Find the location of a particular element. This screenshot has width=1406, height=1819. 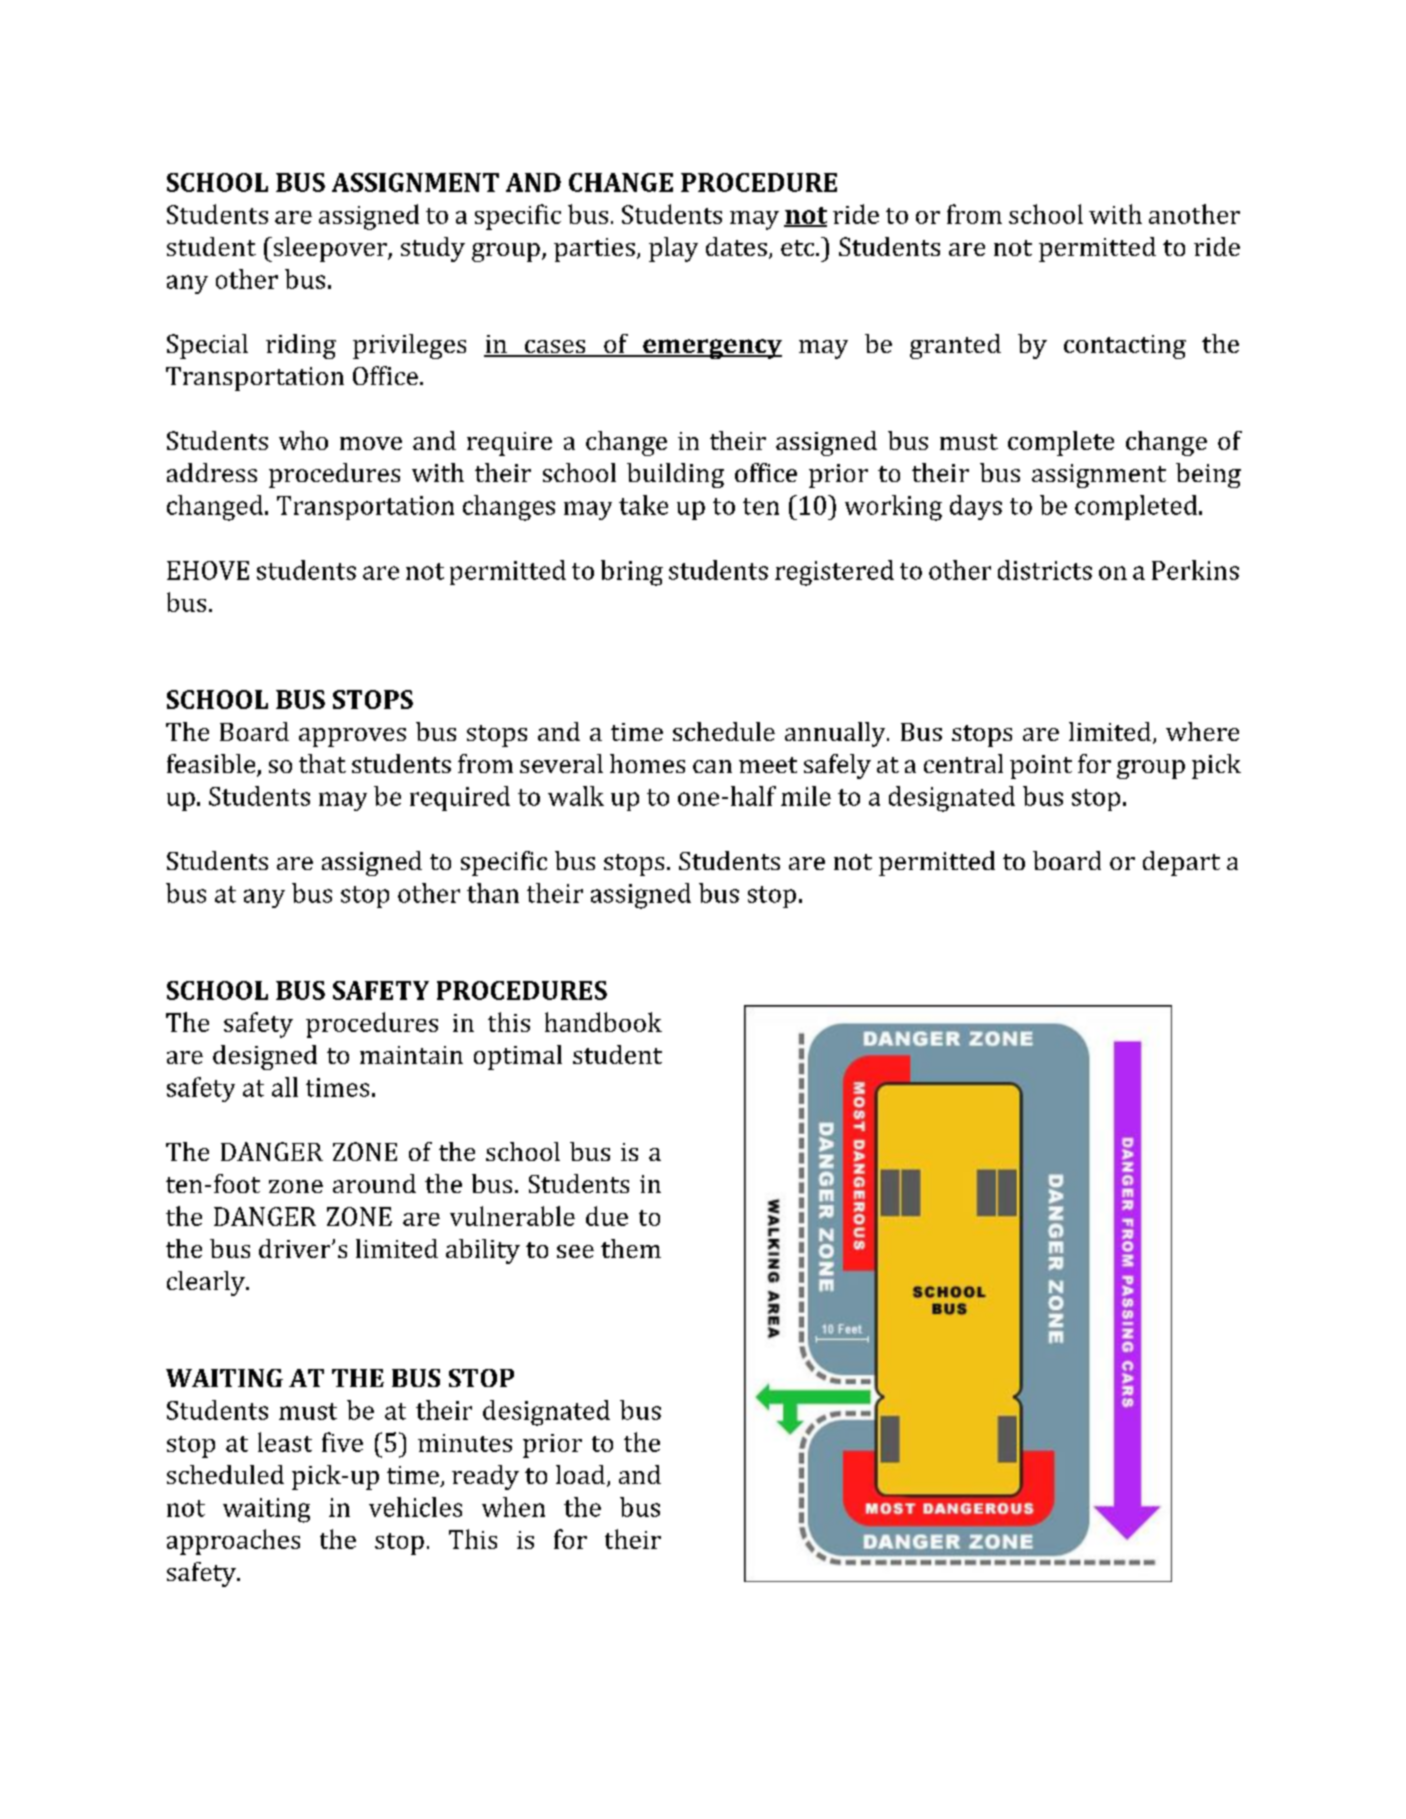

play is located at coordinates (673, 249).
